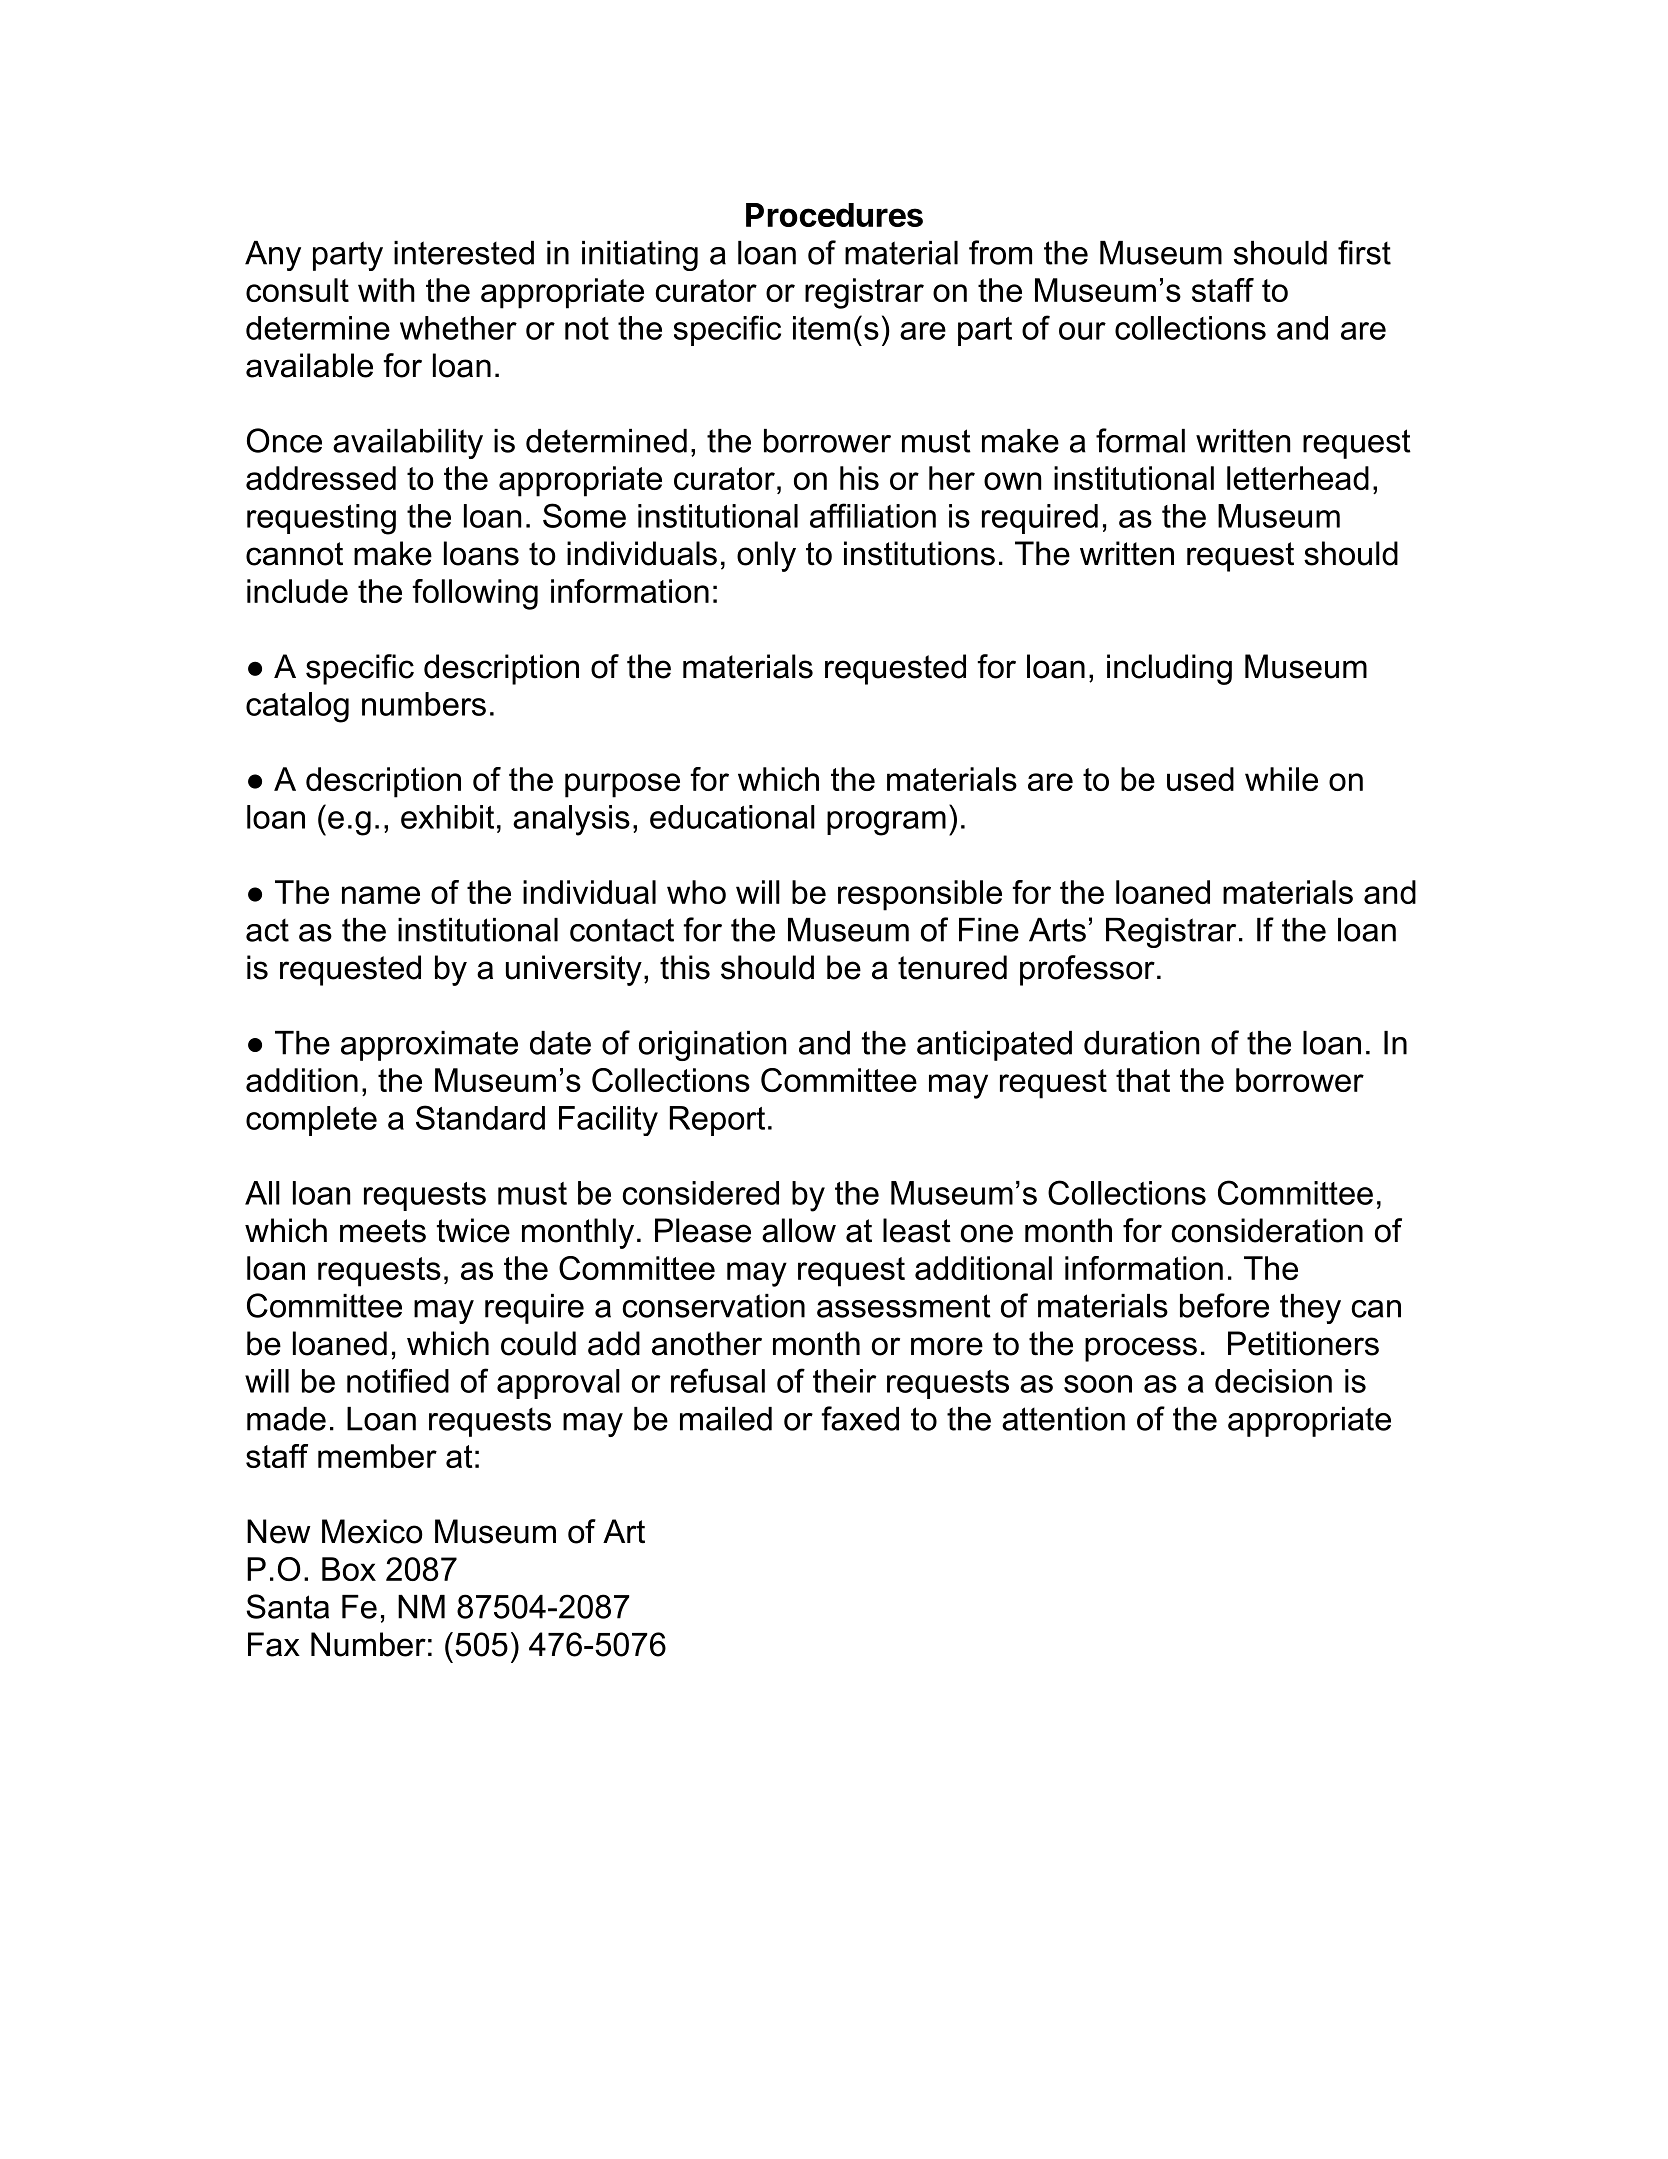 The width and height of the document is (1668, 2159). I want to click on Procedures, so click(834, 215).
